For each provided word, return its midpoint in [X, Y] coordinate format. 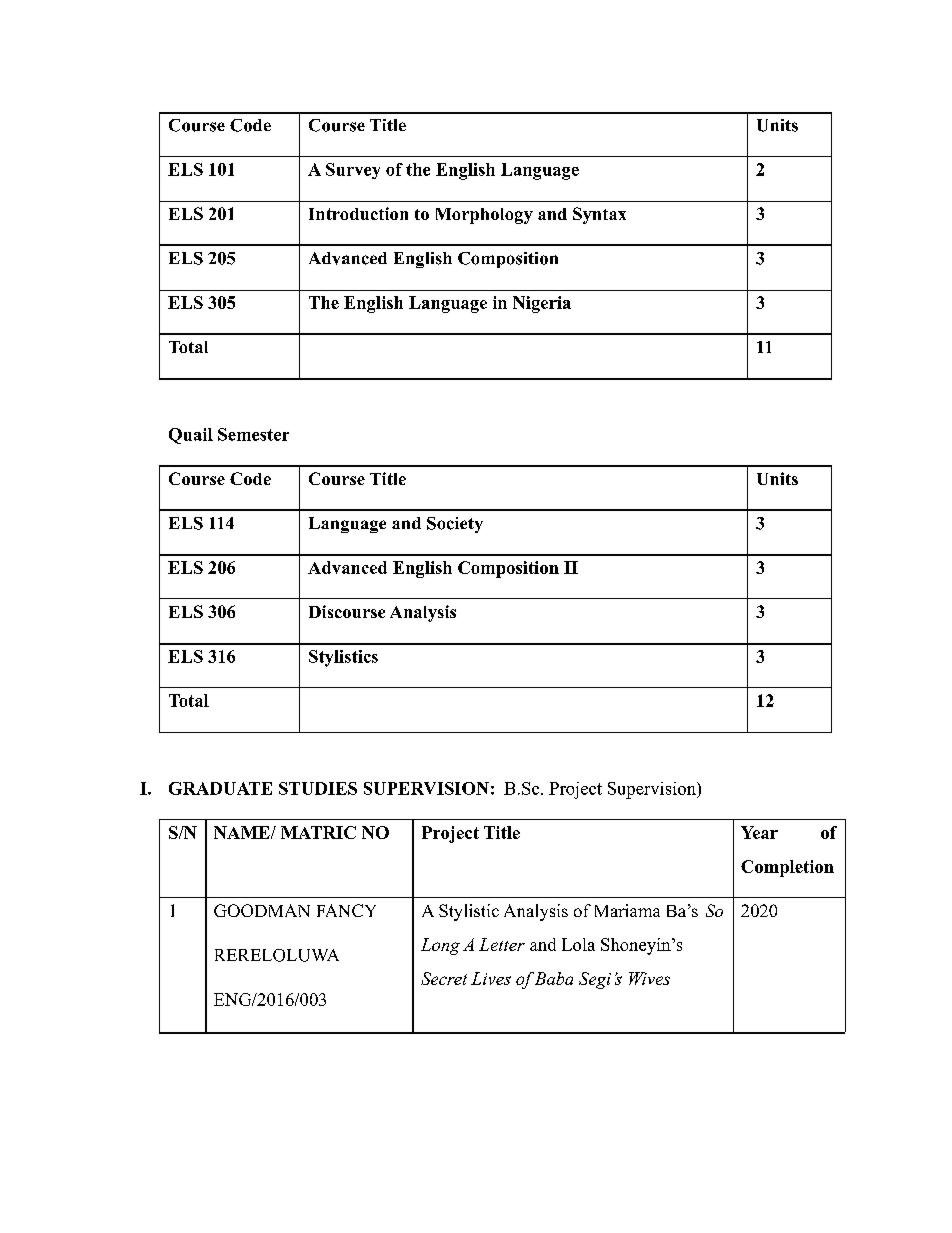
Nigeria [542, 304]
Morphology [484, 216]
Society [455, 525]
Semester [253, 434]
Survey [353, 171]
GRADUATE [220, 788]
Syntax [599, 215]
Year [759, 832]
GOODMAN [262, 910]
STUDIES [318, 788]
